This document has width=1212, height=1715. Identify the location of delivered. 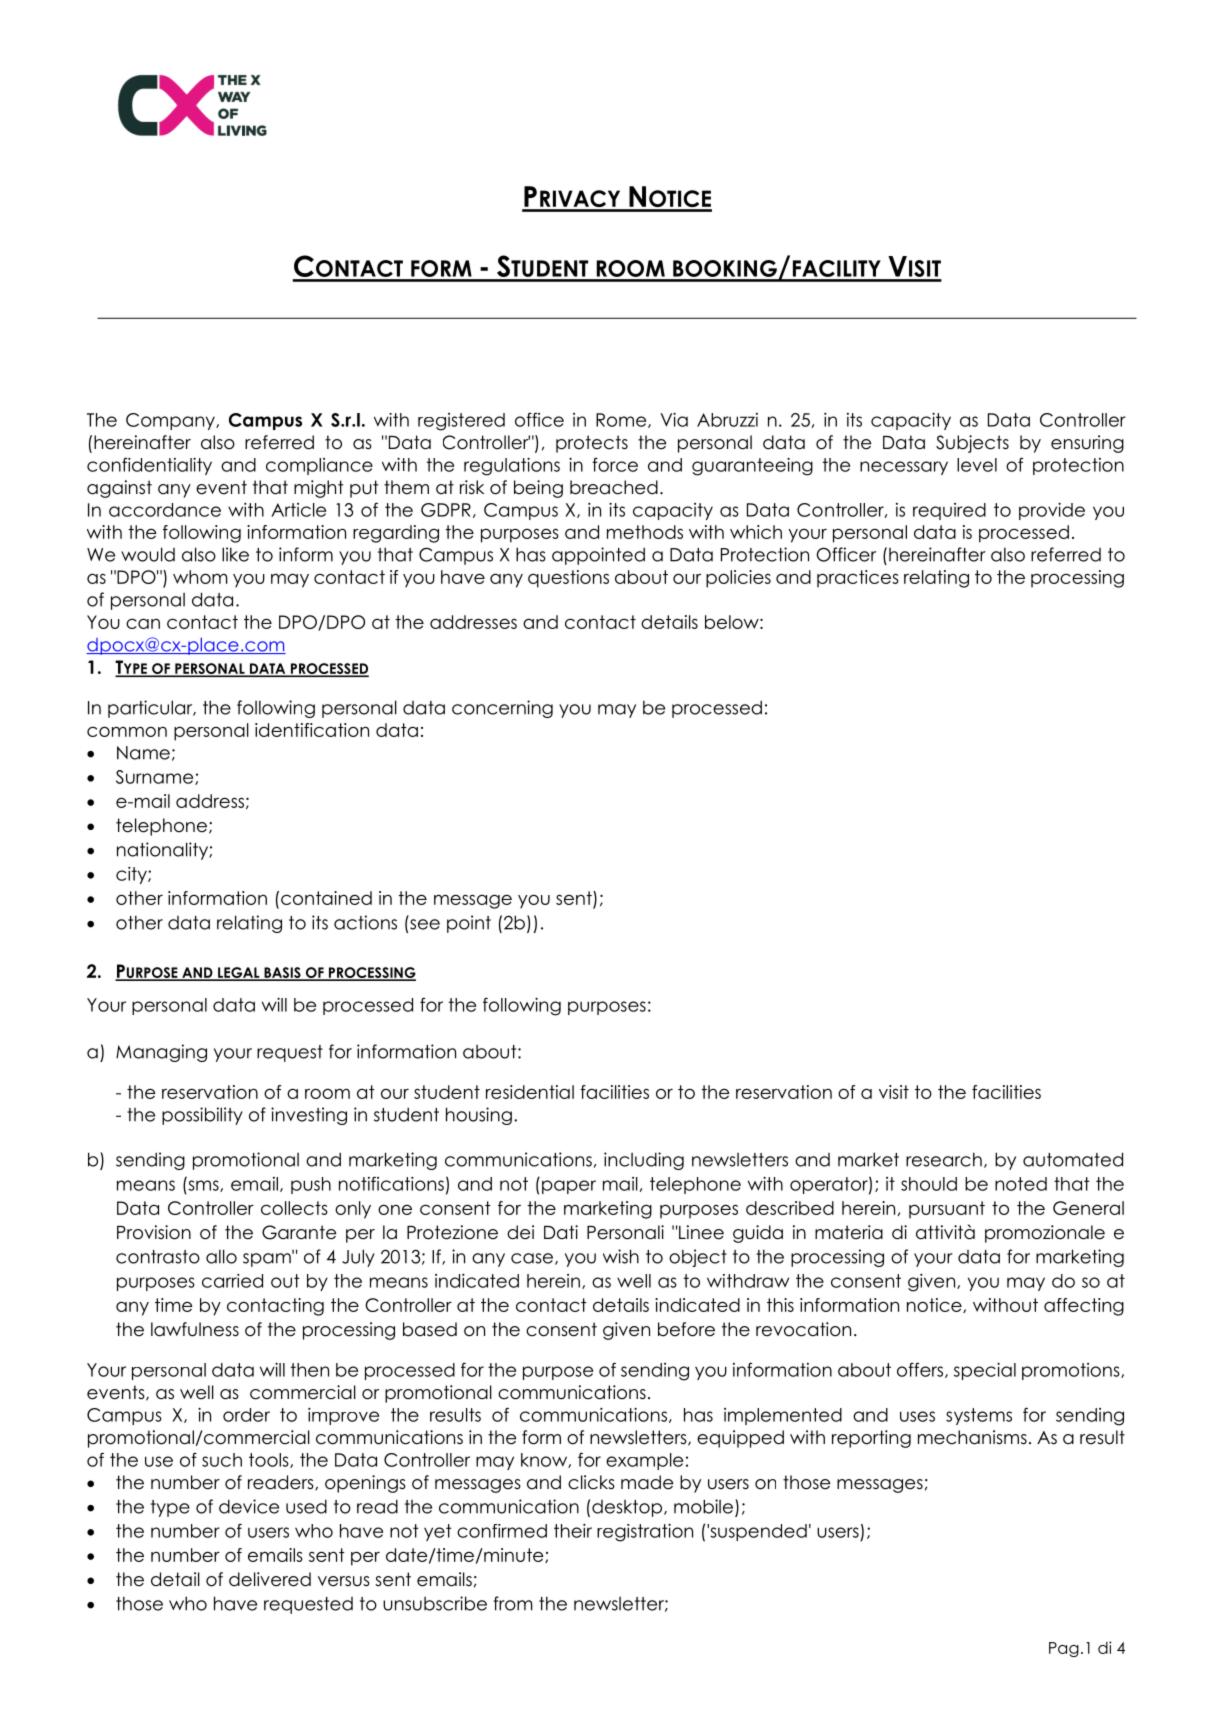
(270, 1579).
